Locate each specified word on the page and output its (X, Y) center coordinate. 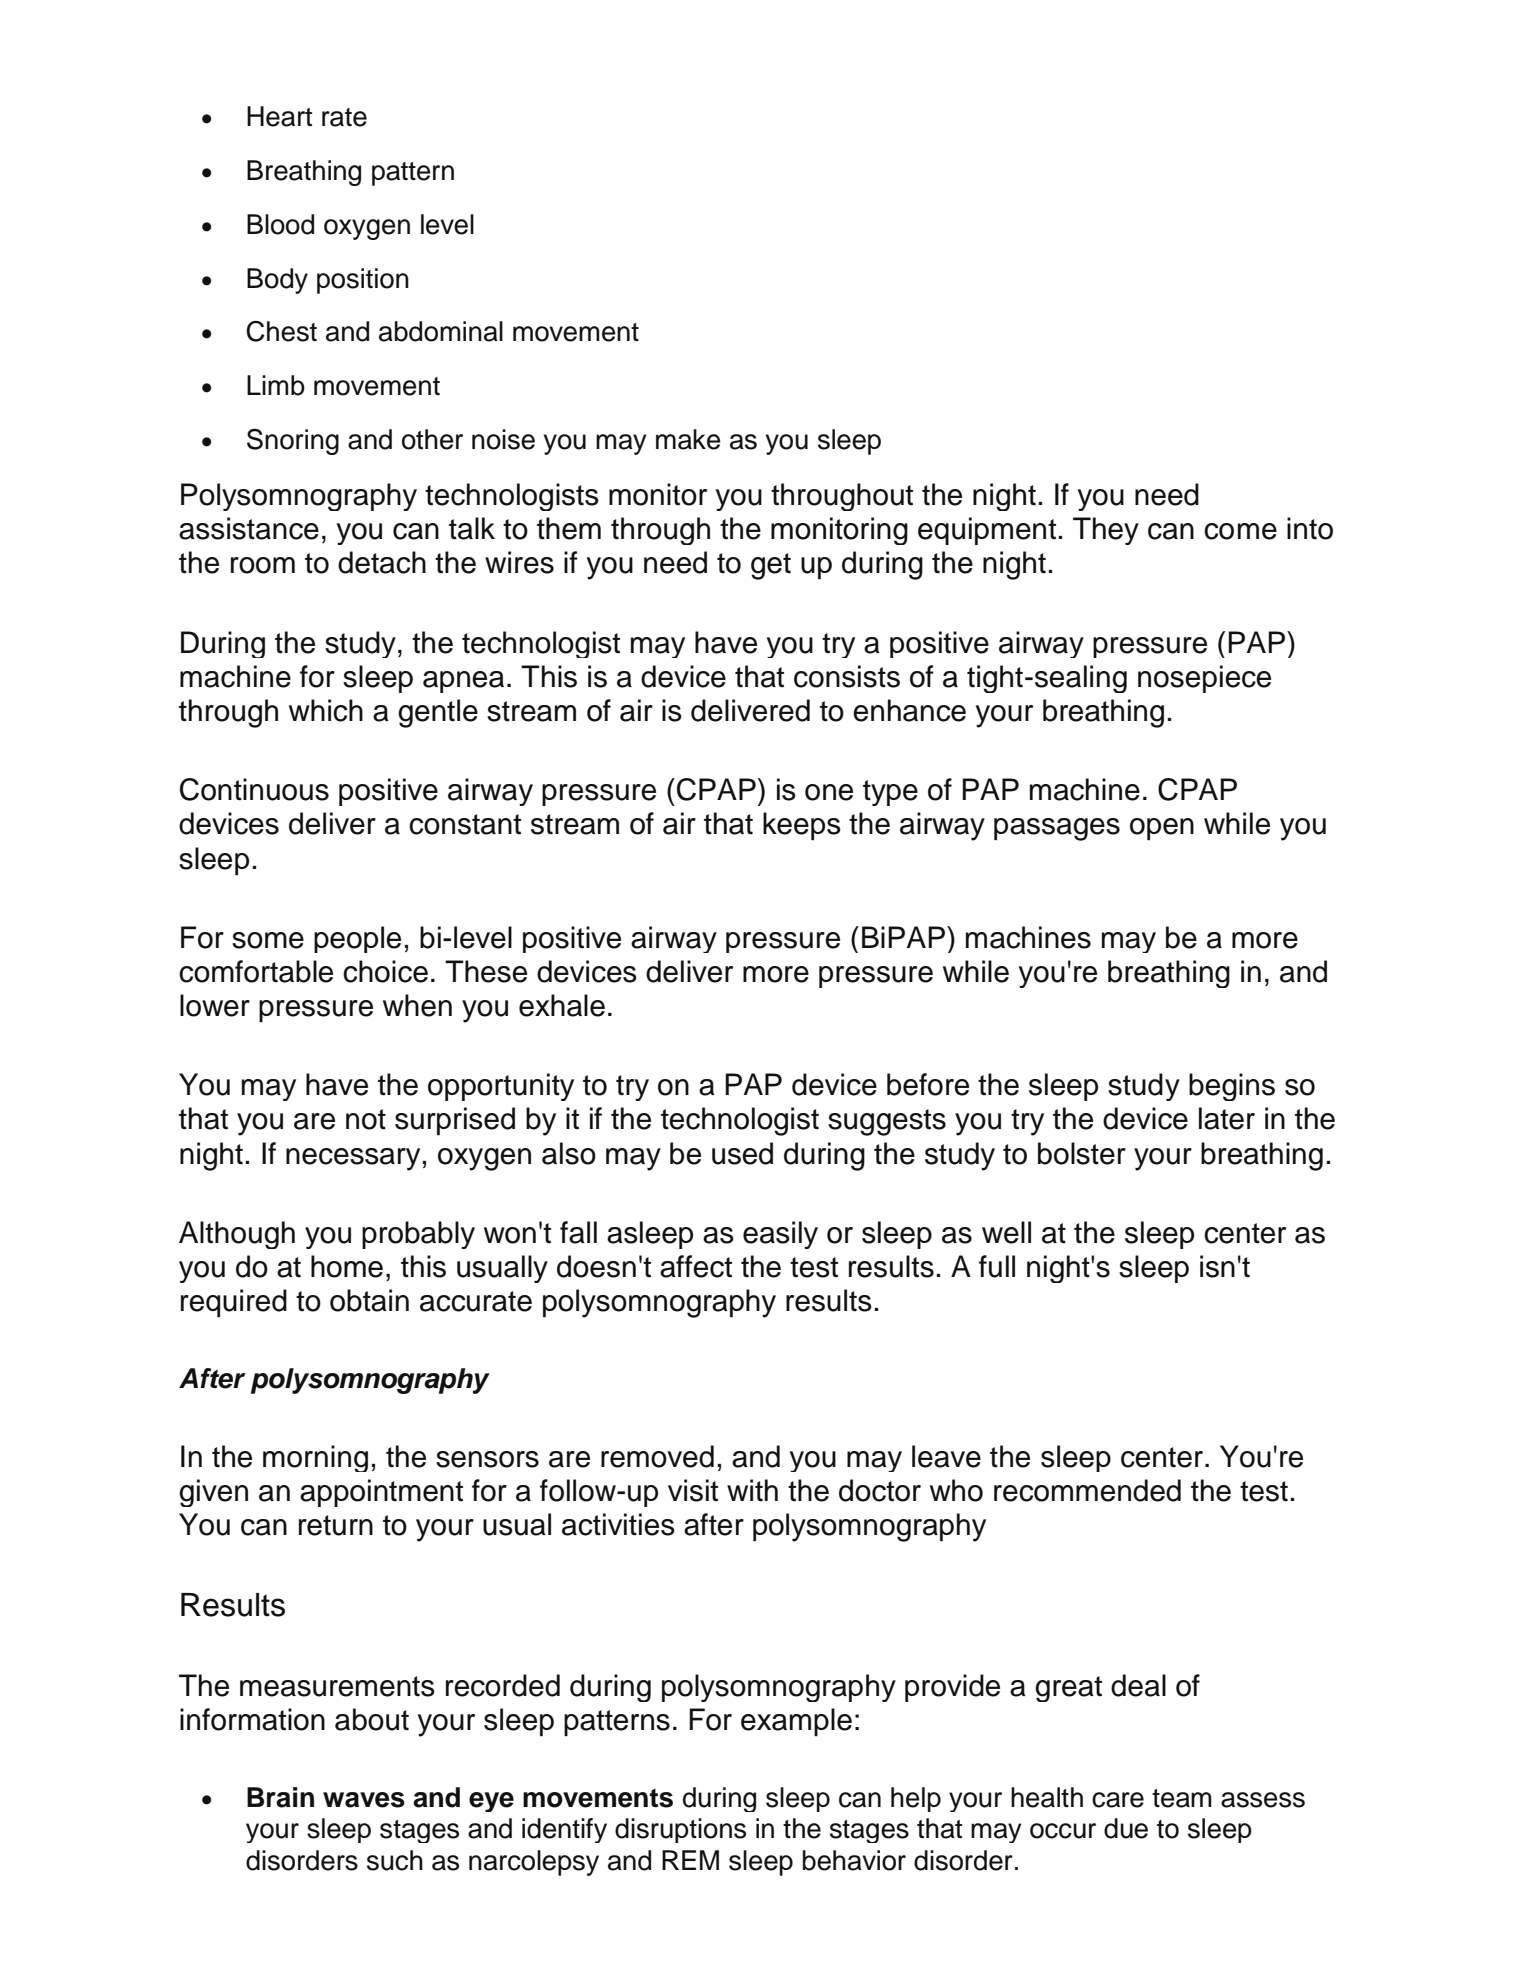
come (1240, 531)
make (688, 439)
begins (1232, 1087)
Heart (279, 116)
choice (385, 971)
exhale (562, 1005)
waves (364, 1800)
